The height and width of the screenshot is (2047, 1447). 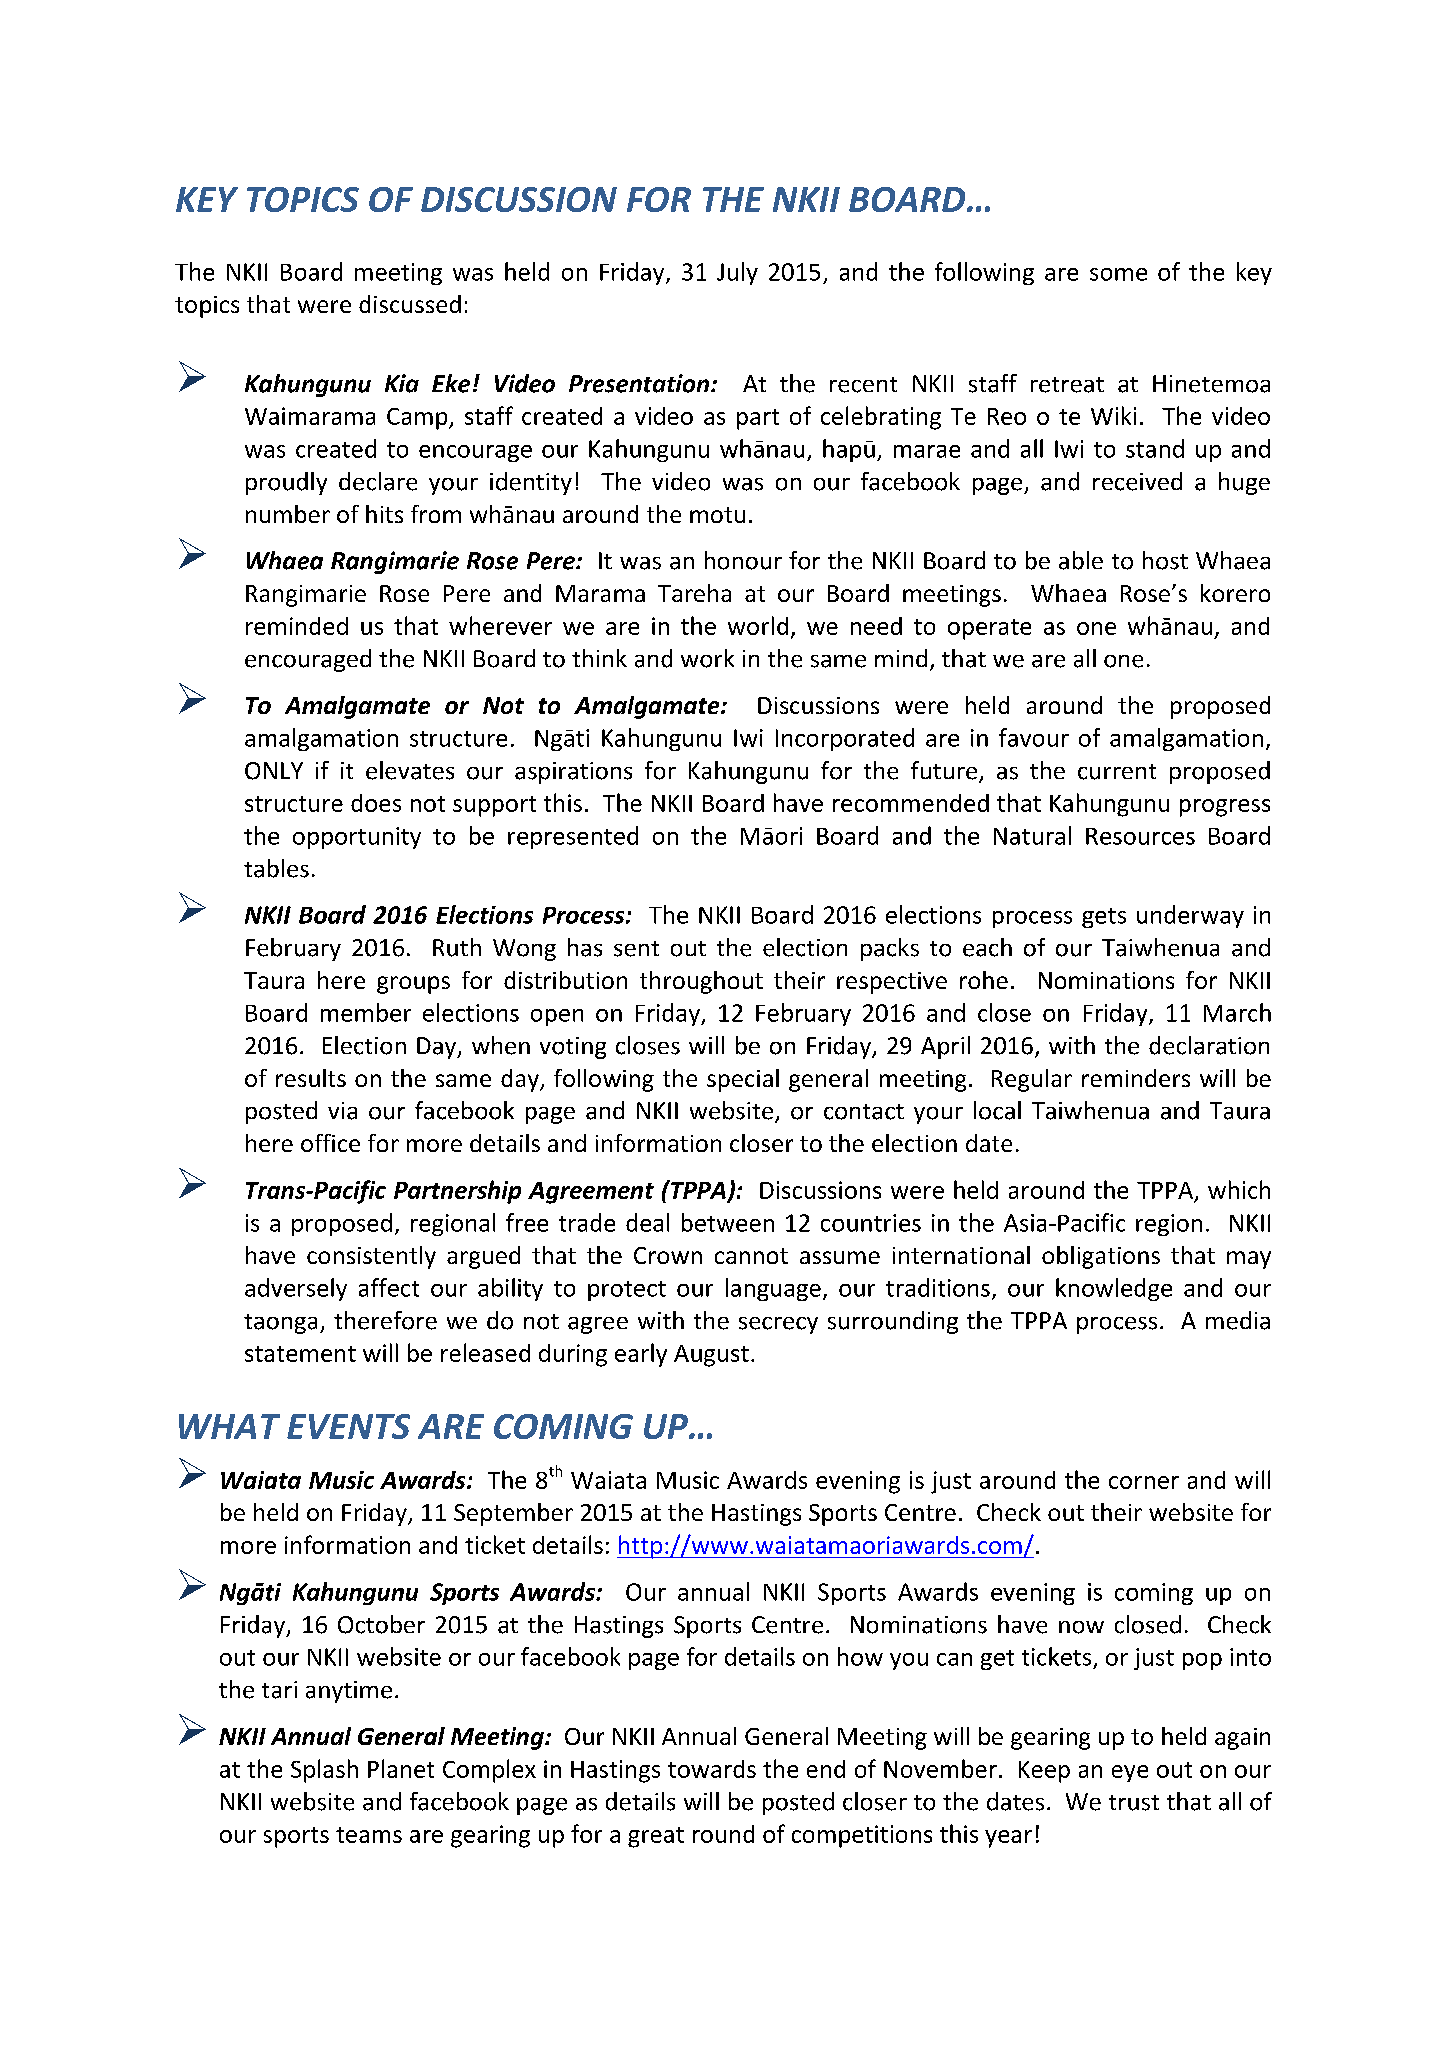 I want to click on July, so click(x=737, y=273).
